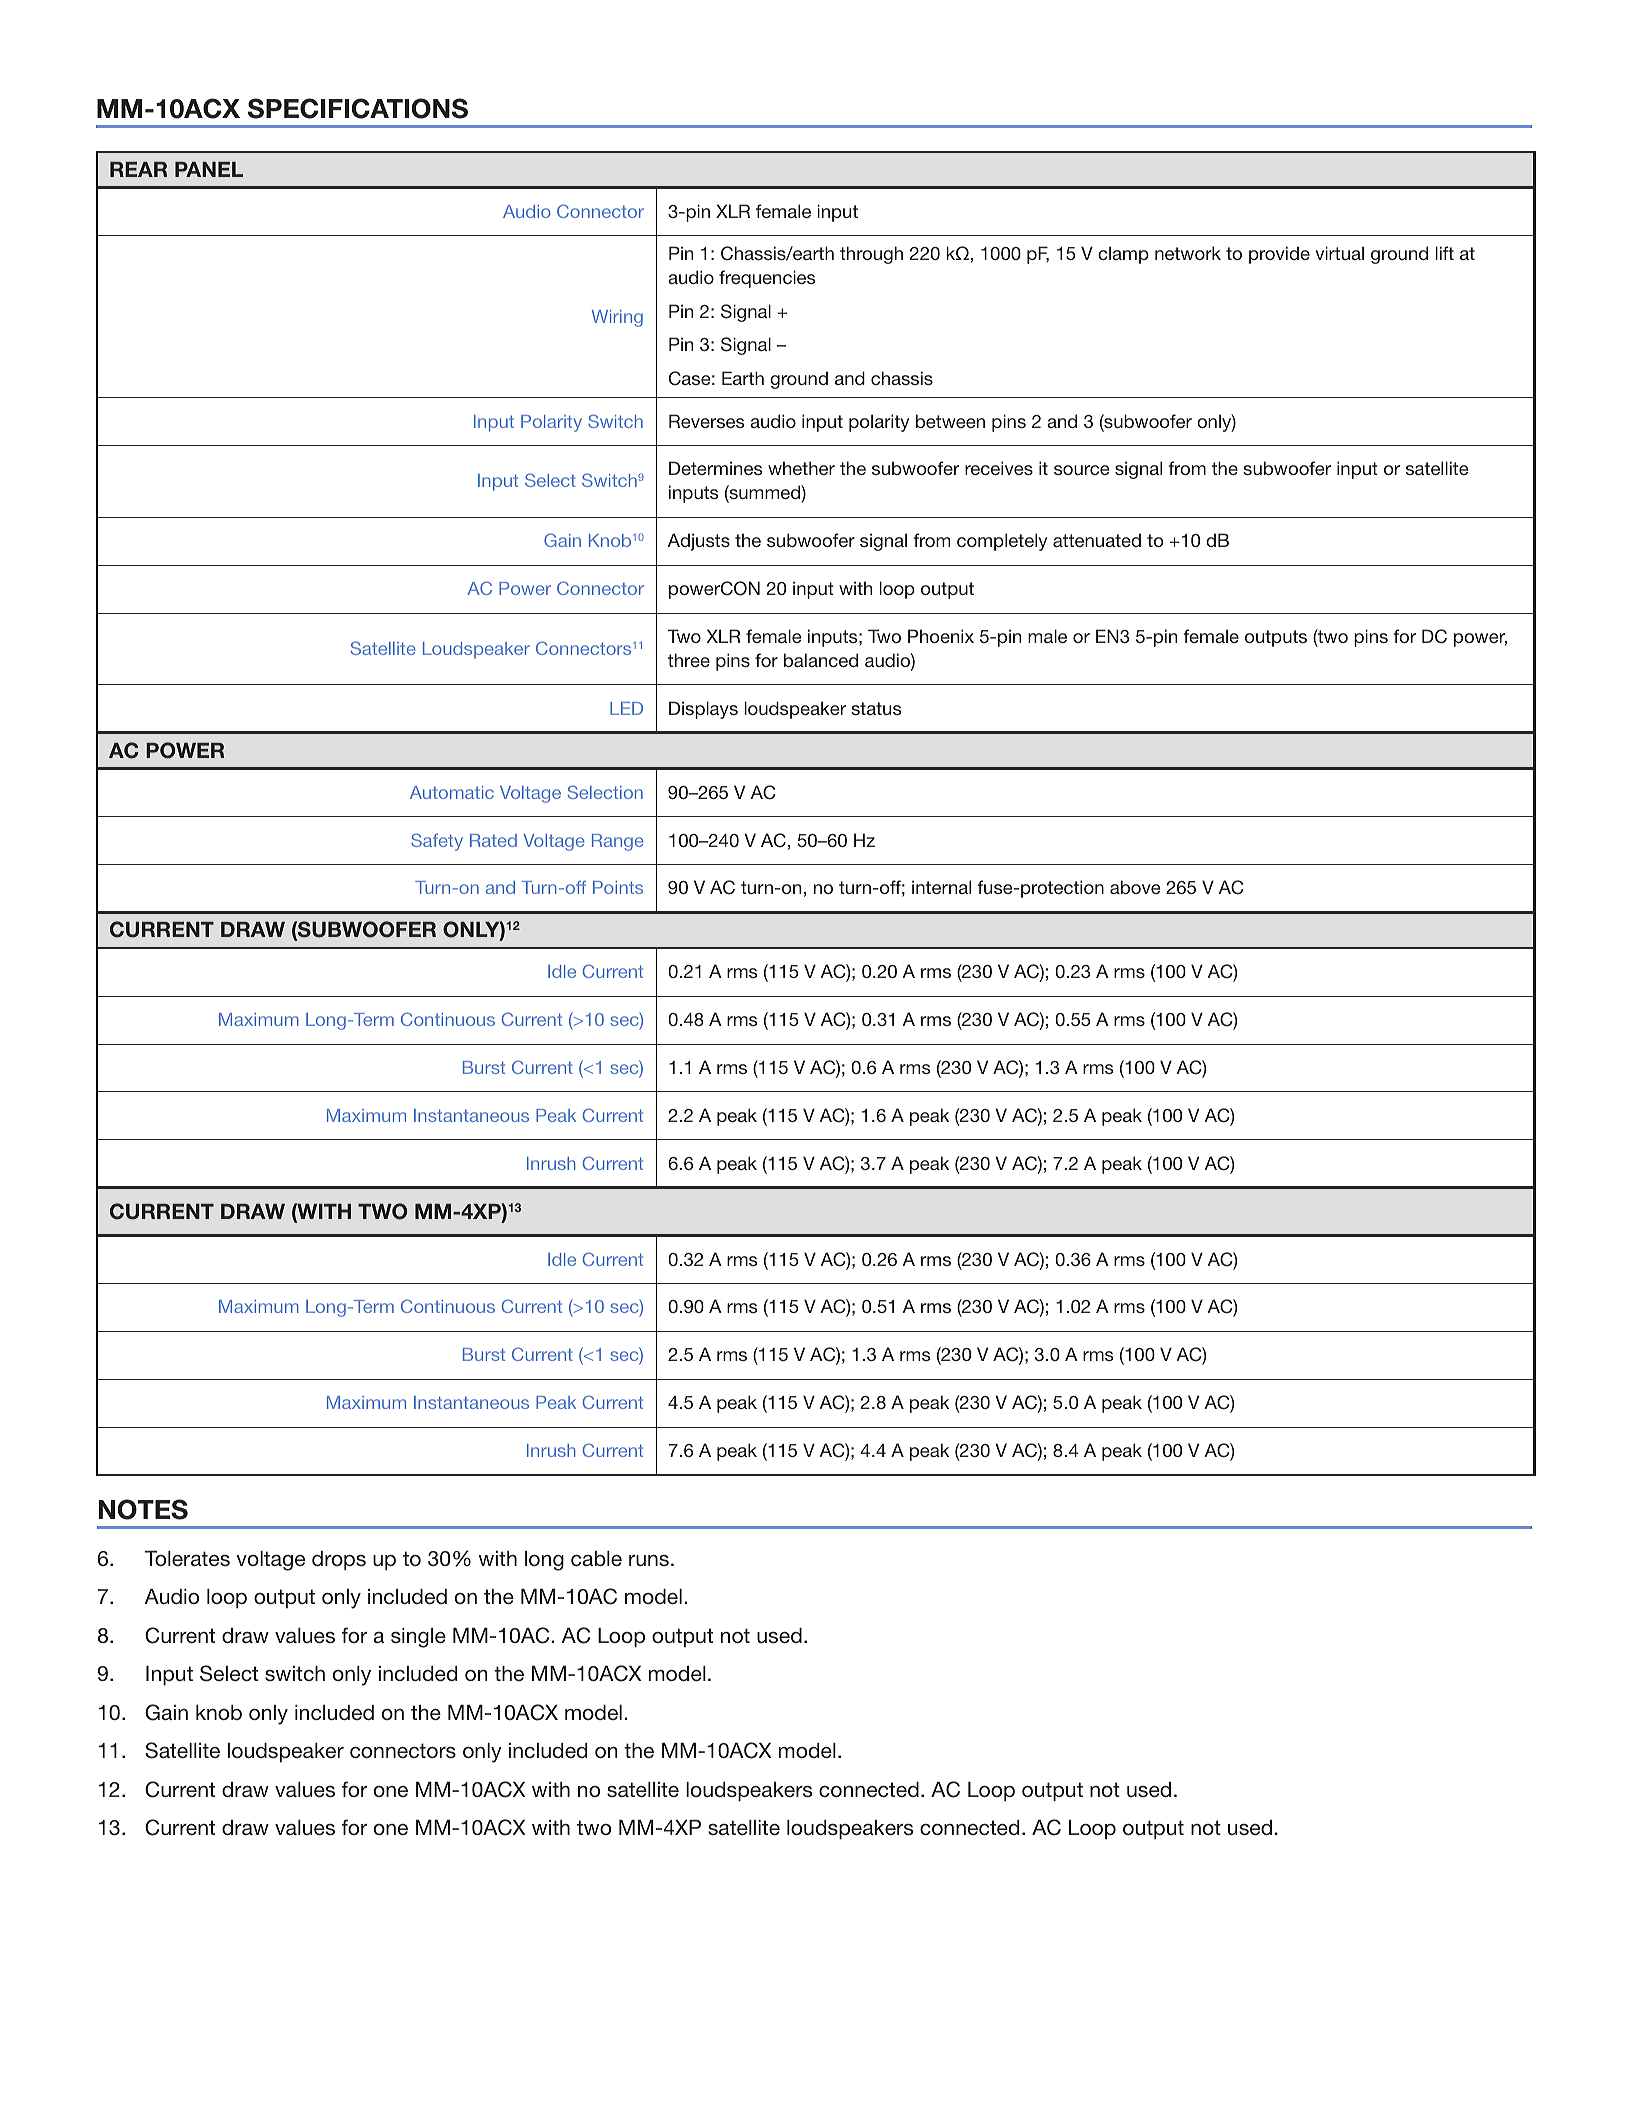 The image size is (1628, 2107). What do you see at coordinates (596, 1558) in the screenshot?
I see `cable` at bounding box center [596, 1558].
